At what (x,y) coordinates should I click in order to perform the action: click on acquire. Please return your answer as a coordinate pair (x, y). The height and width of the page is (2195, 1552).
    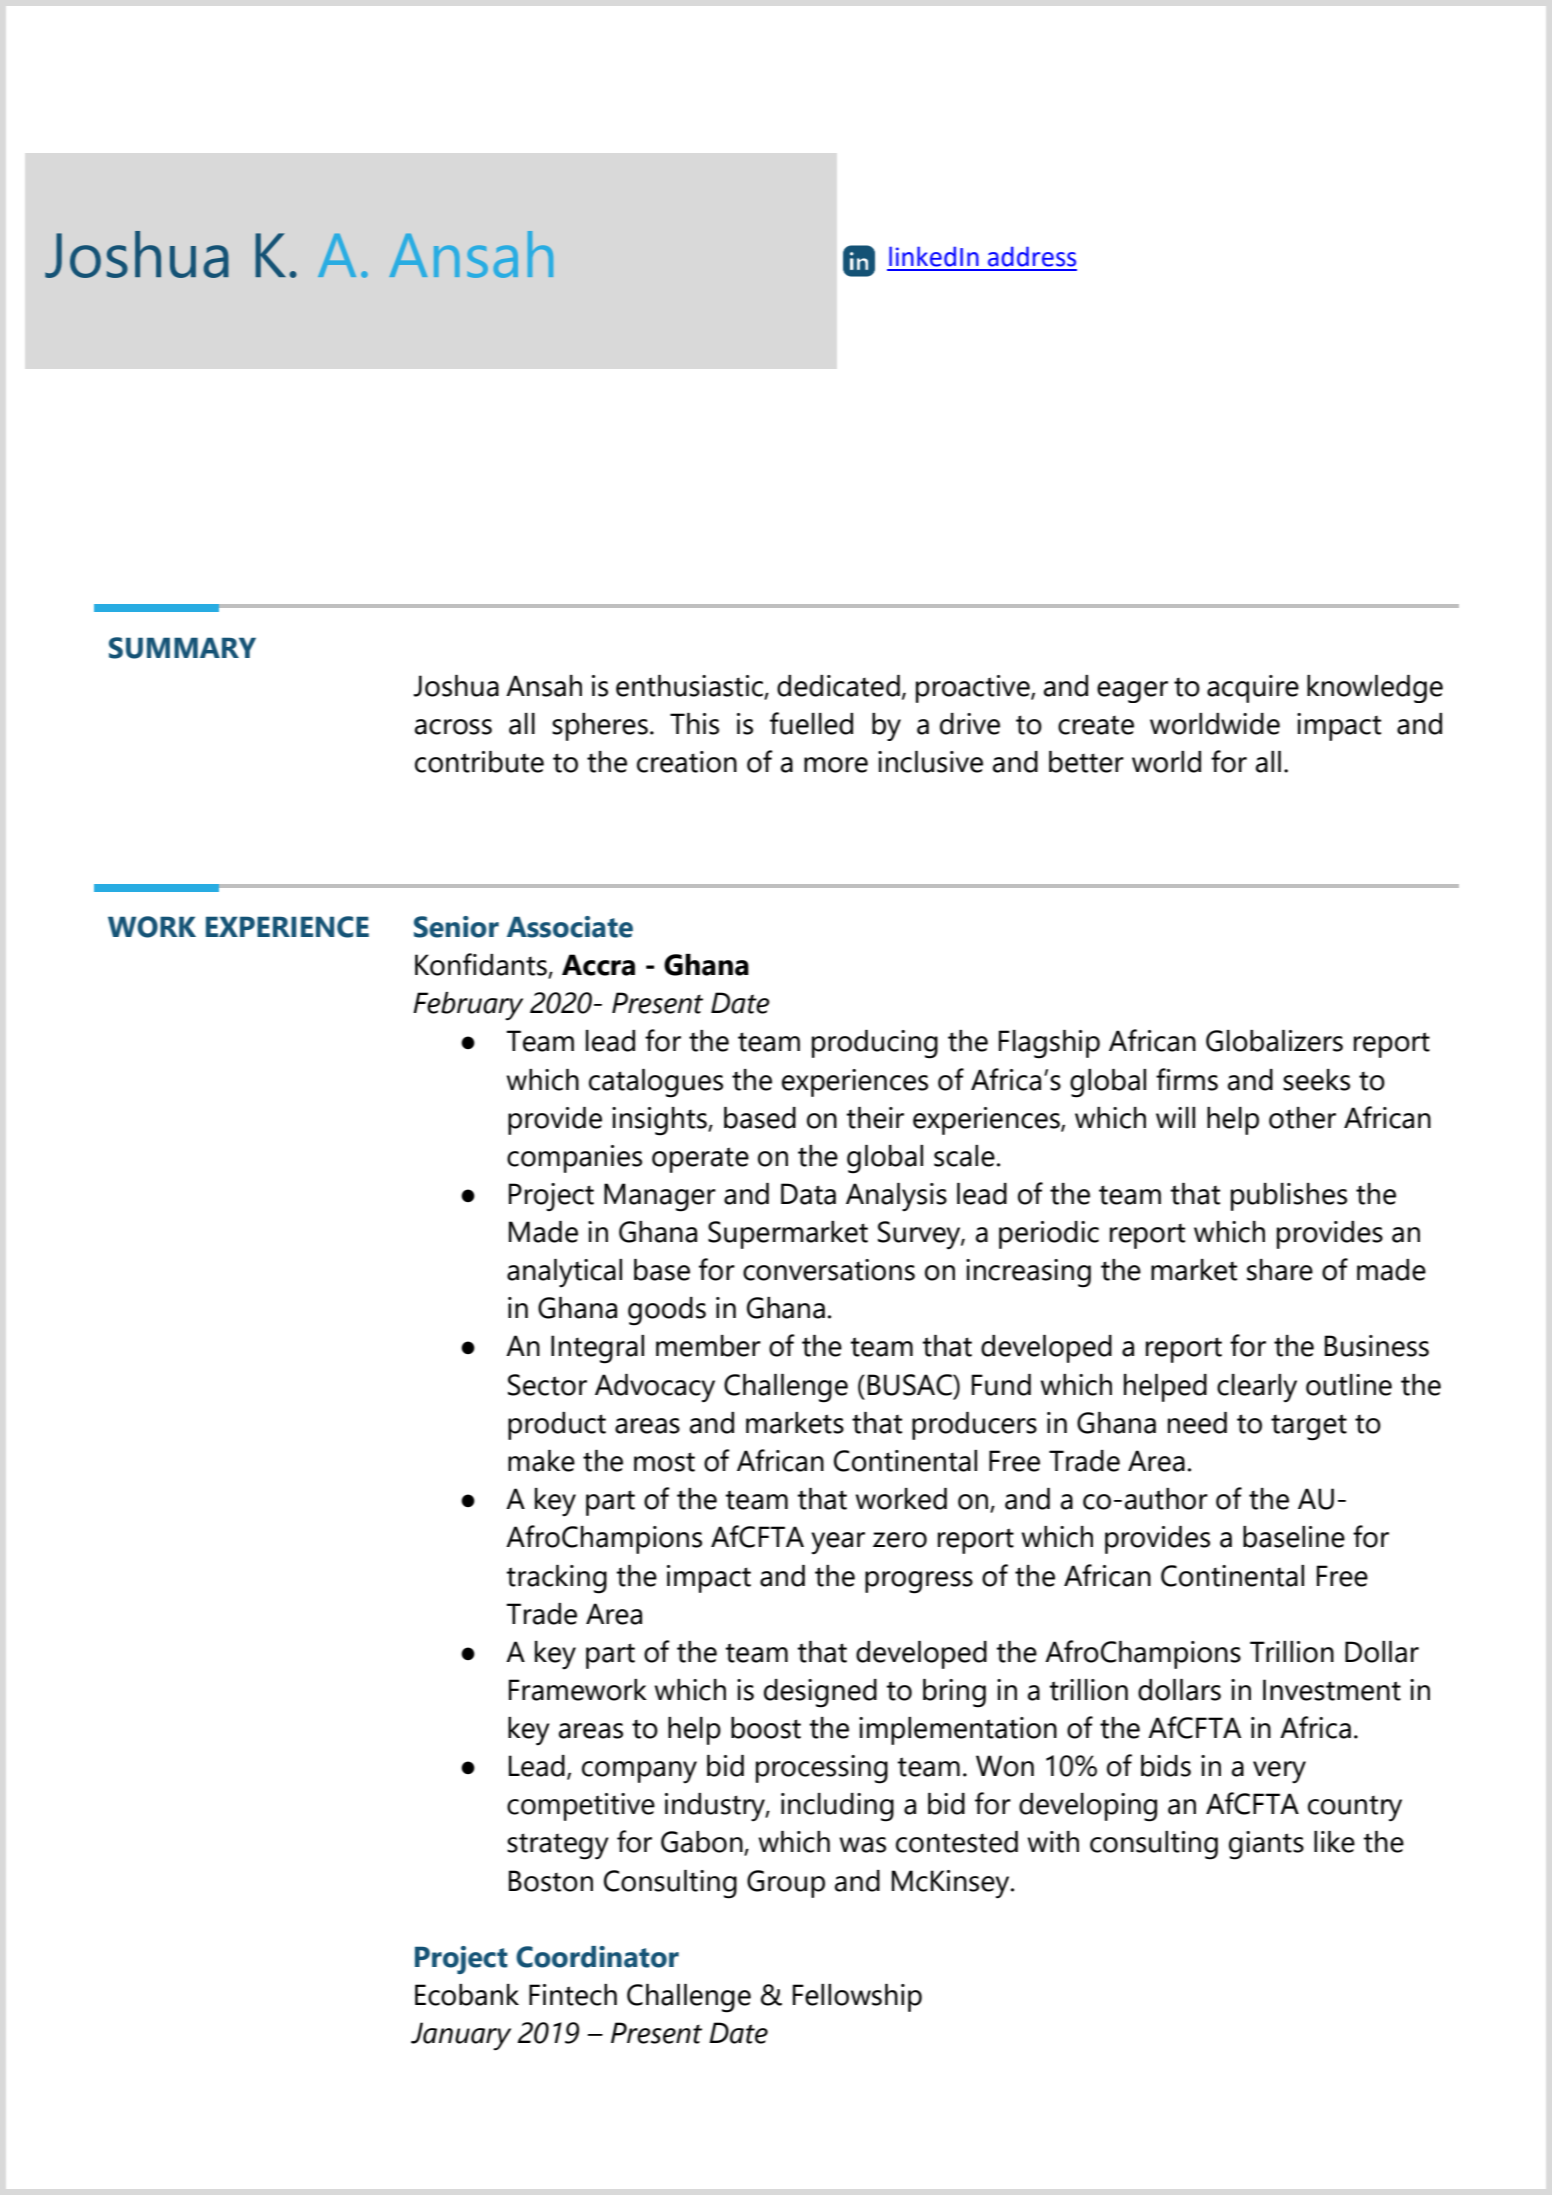
    Looking at the image, I should click on (1253, 689).
